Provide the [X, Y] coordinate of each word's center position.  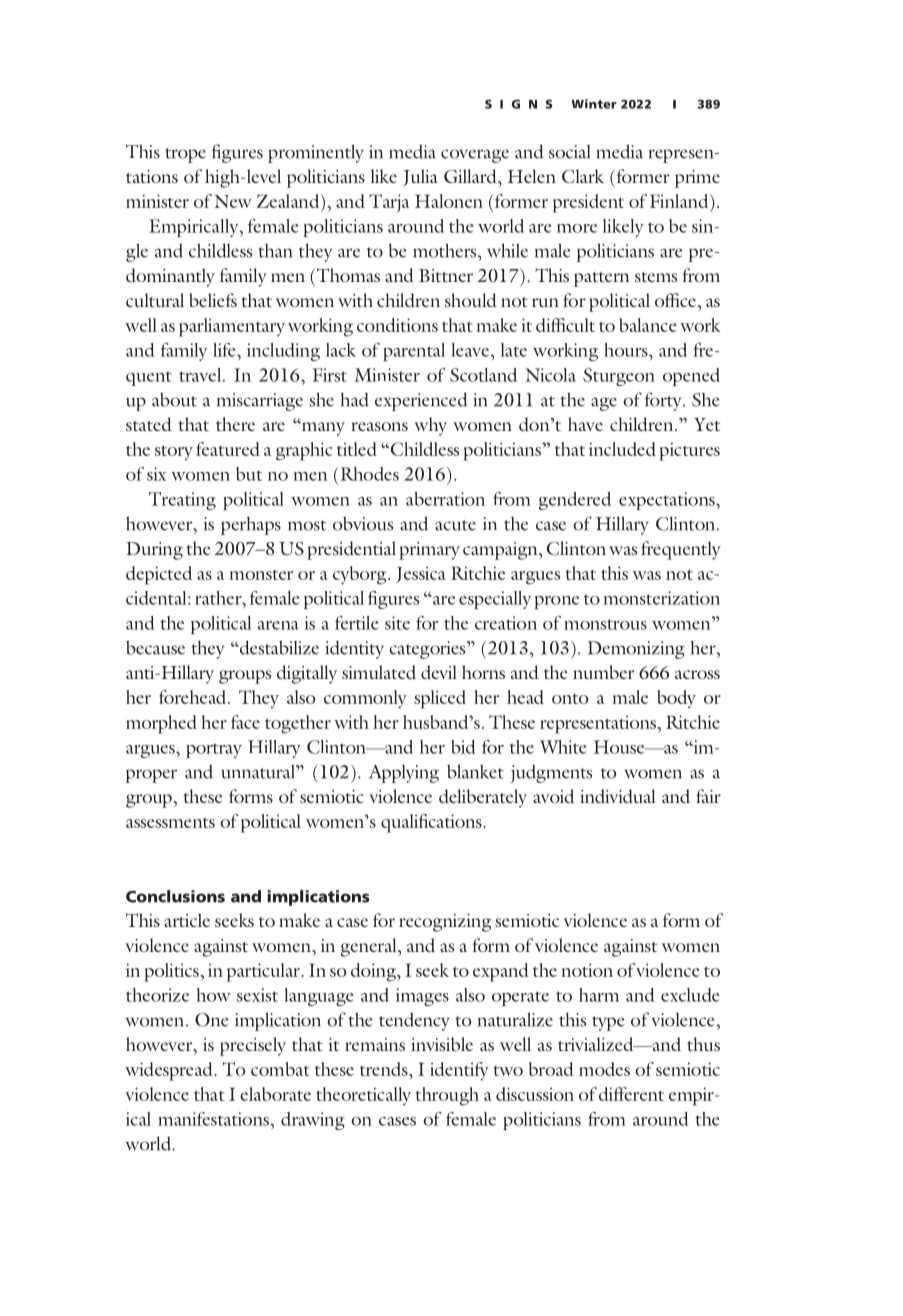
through [447, 1096]
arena [278, 625]
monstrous [605, 624]
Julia [420, 177]
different [631, 1094]
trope [185, 155]
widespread [170, 1071]
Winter [594, 104]
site [397, 623]
